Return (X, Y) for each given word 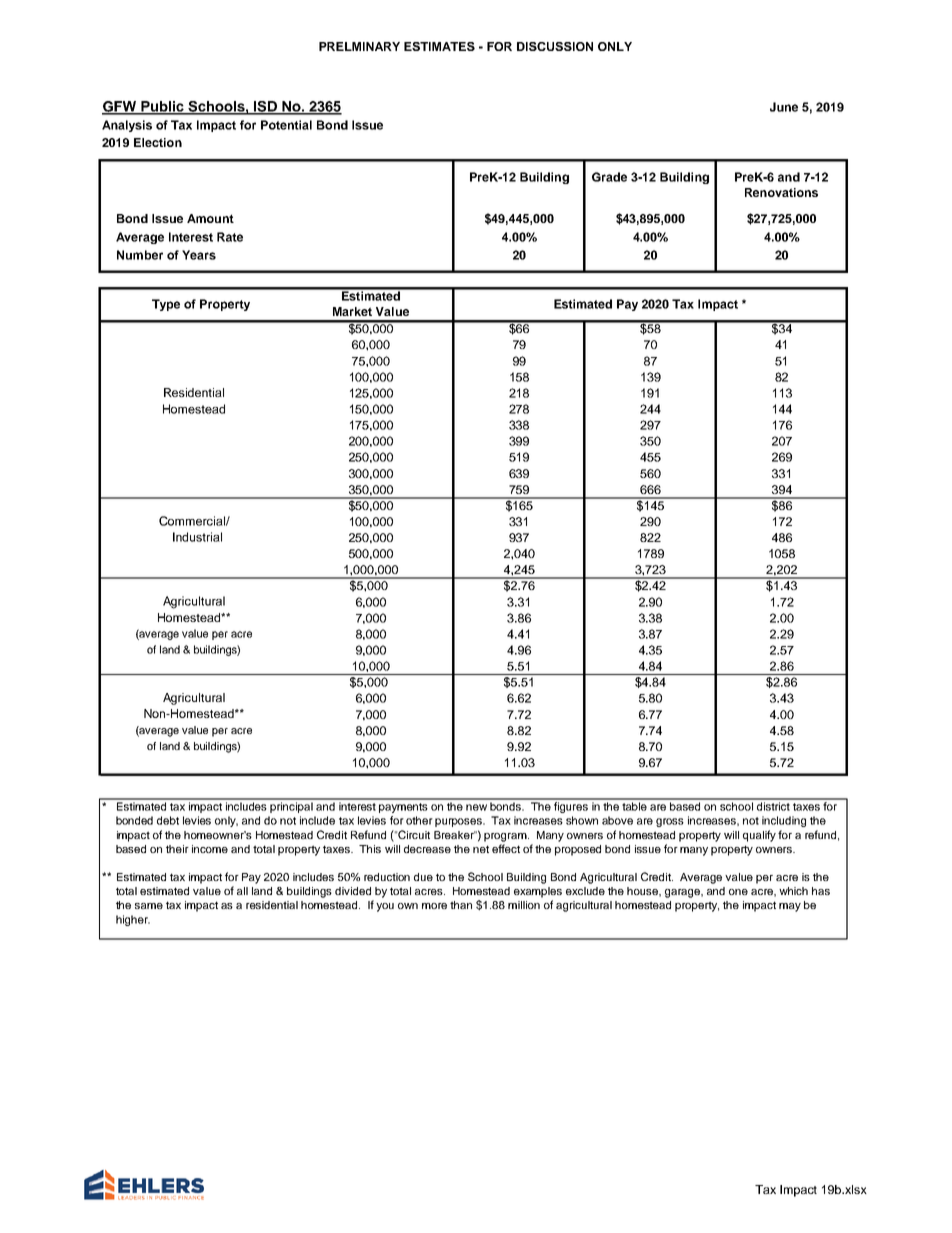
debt (168, 820)
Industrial (197, 537)
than (461, 905)
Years (199, 255)
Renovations (781, 192)
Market (352, 311)
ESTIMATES (439, 46)
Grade (609, 177)
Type (166, 305)
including (784, 821)
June (784, 107)
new (476, 807)
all (242, 891)
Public (162, 107)
